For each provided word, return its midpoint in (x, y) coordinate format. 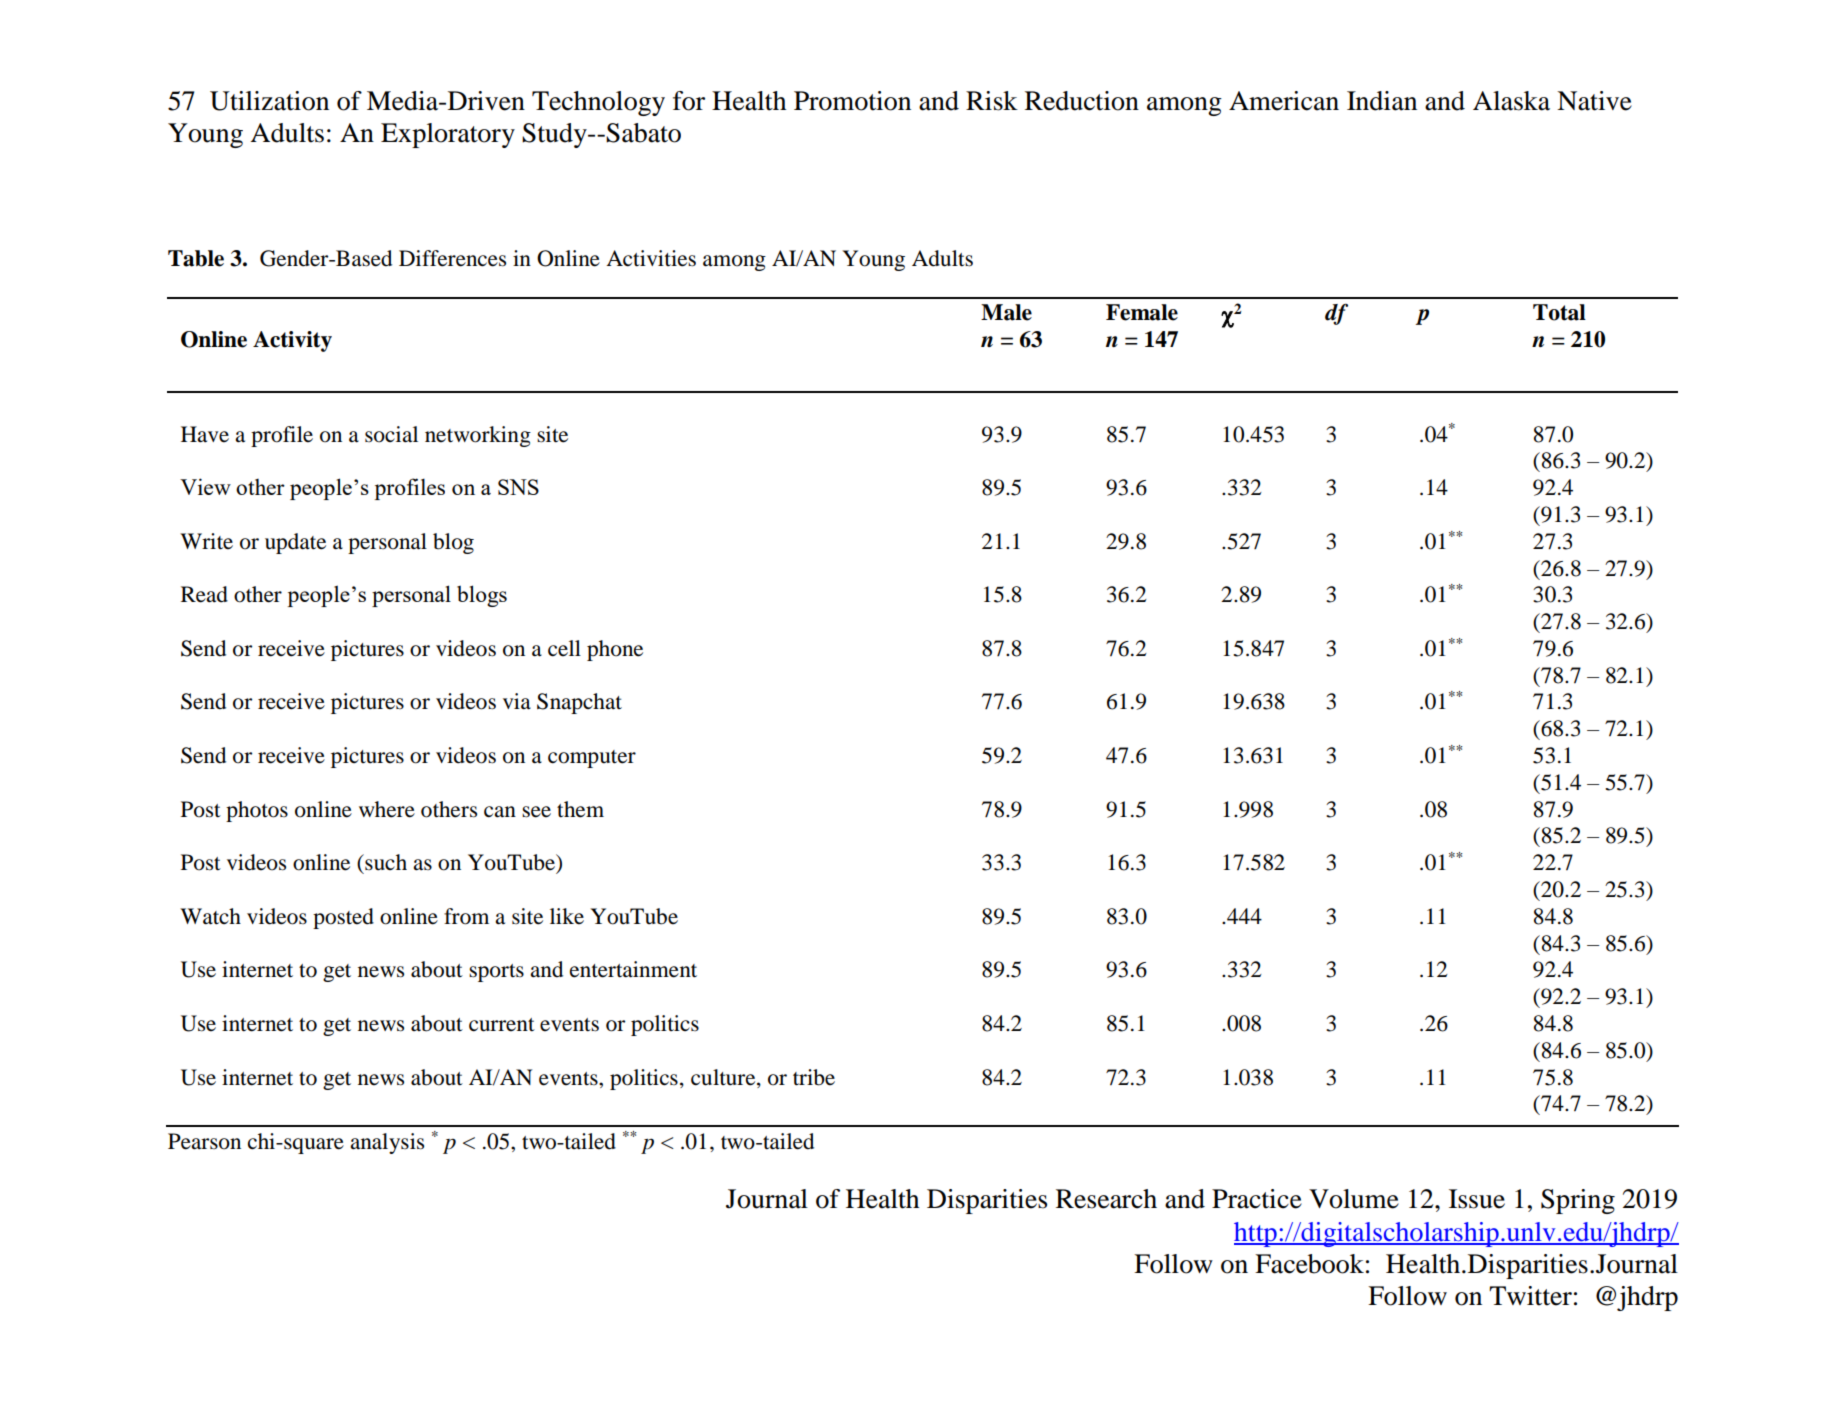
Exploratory (448, 135)
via (517, 701)
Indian (1382, 101)
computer (592, 759)
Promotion (852, 101)
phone (615, 650)
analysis (387, 1143)
